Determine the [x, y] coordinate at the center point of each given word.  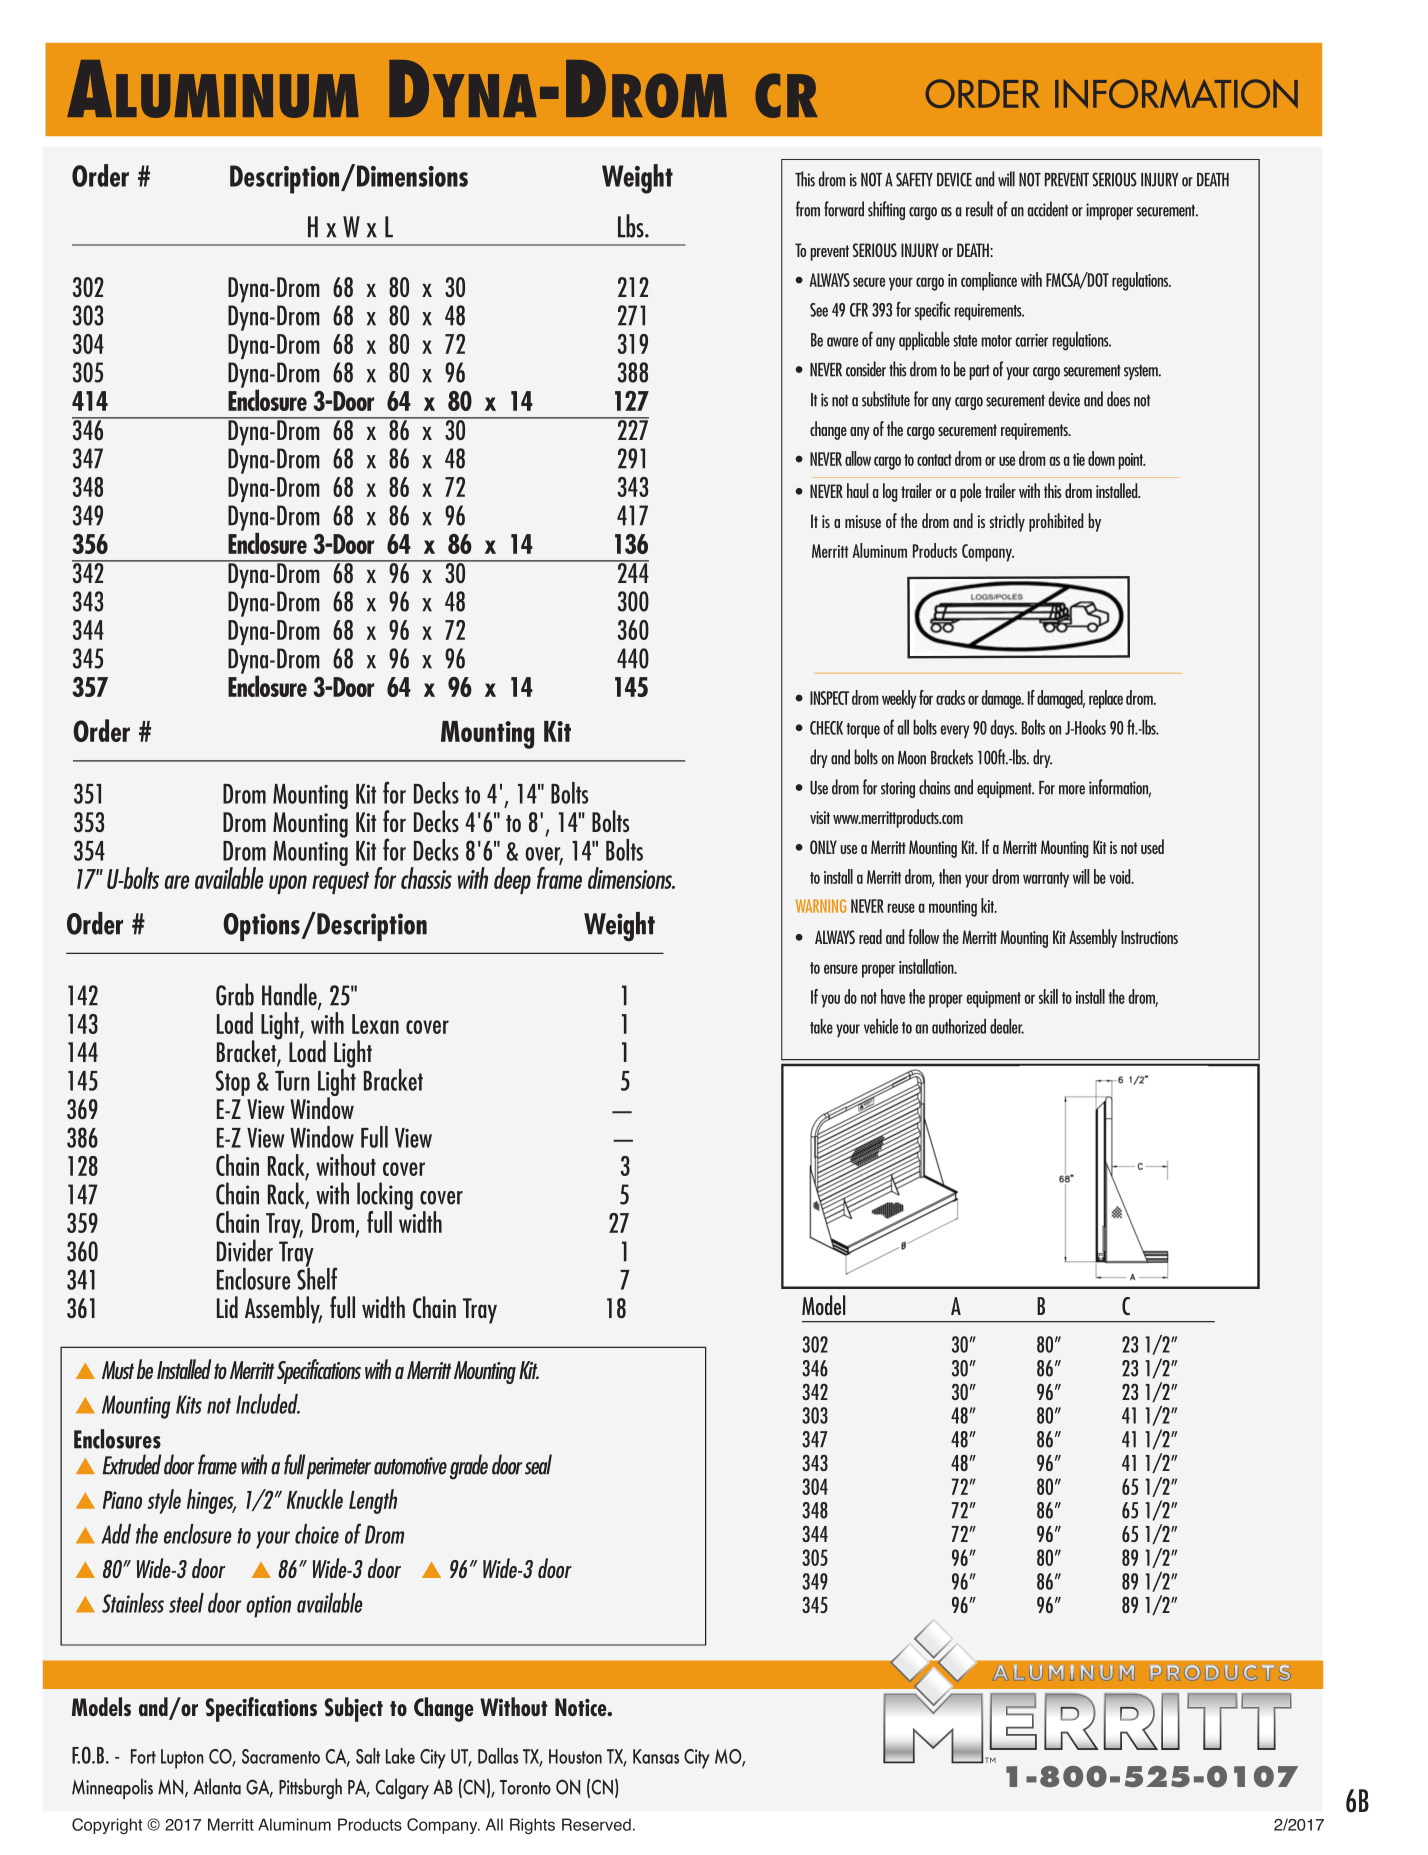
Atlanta [217, 1786]
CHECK [826, 728]
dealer [1007, 1026]
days [1003, 728]
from [808, 209]
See [819, 310]
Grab [235, 994]
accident [1047, 209]
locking [385, 1197]
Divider [245, 1250]
